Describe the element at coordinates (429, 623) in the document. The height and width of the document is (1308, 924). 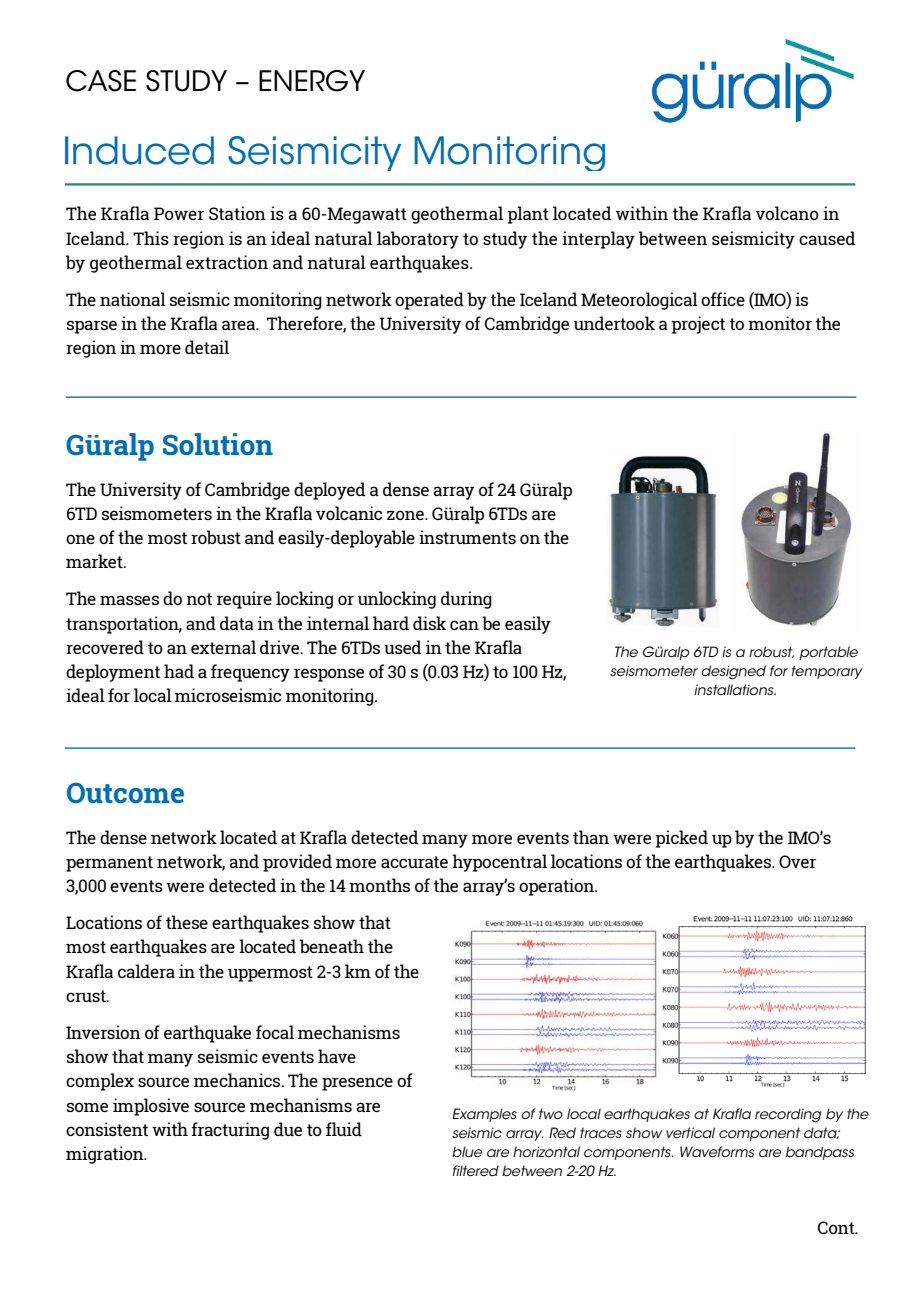
I see `disk` at that location.
